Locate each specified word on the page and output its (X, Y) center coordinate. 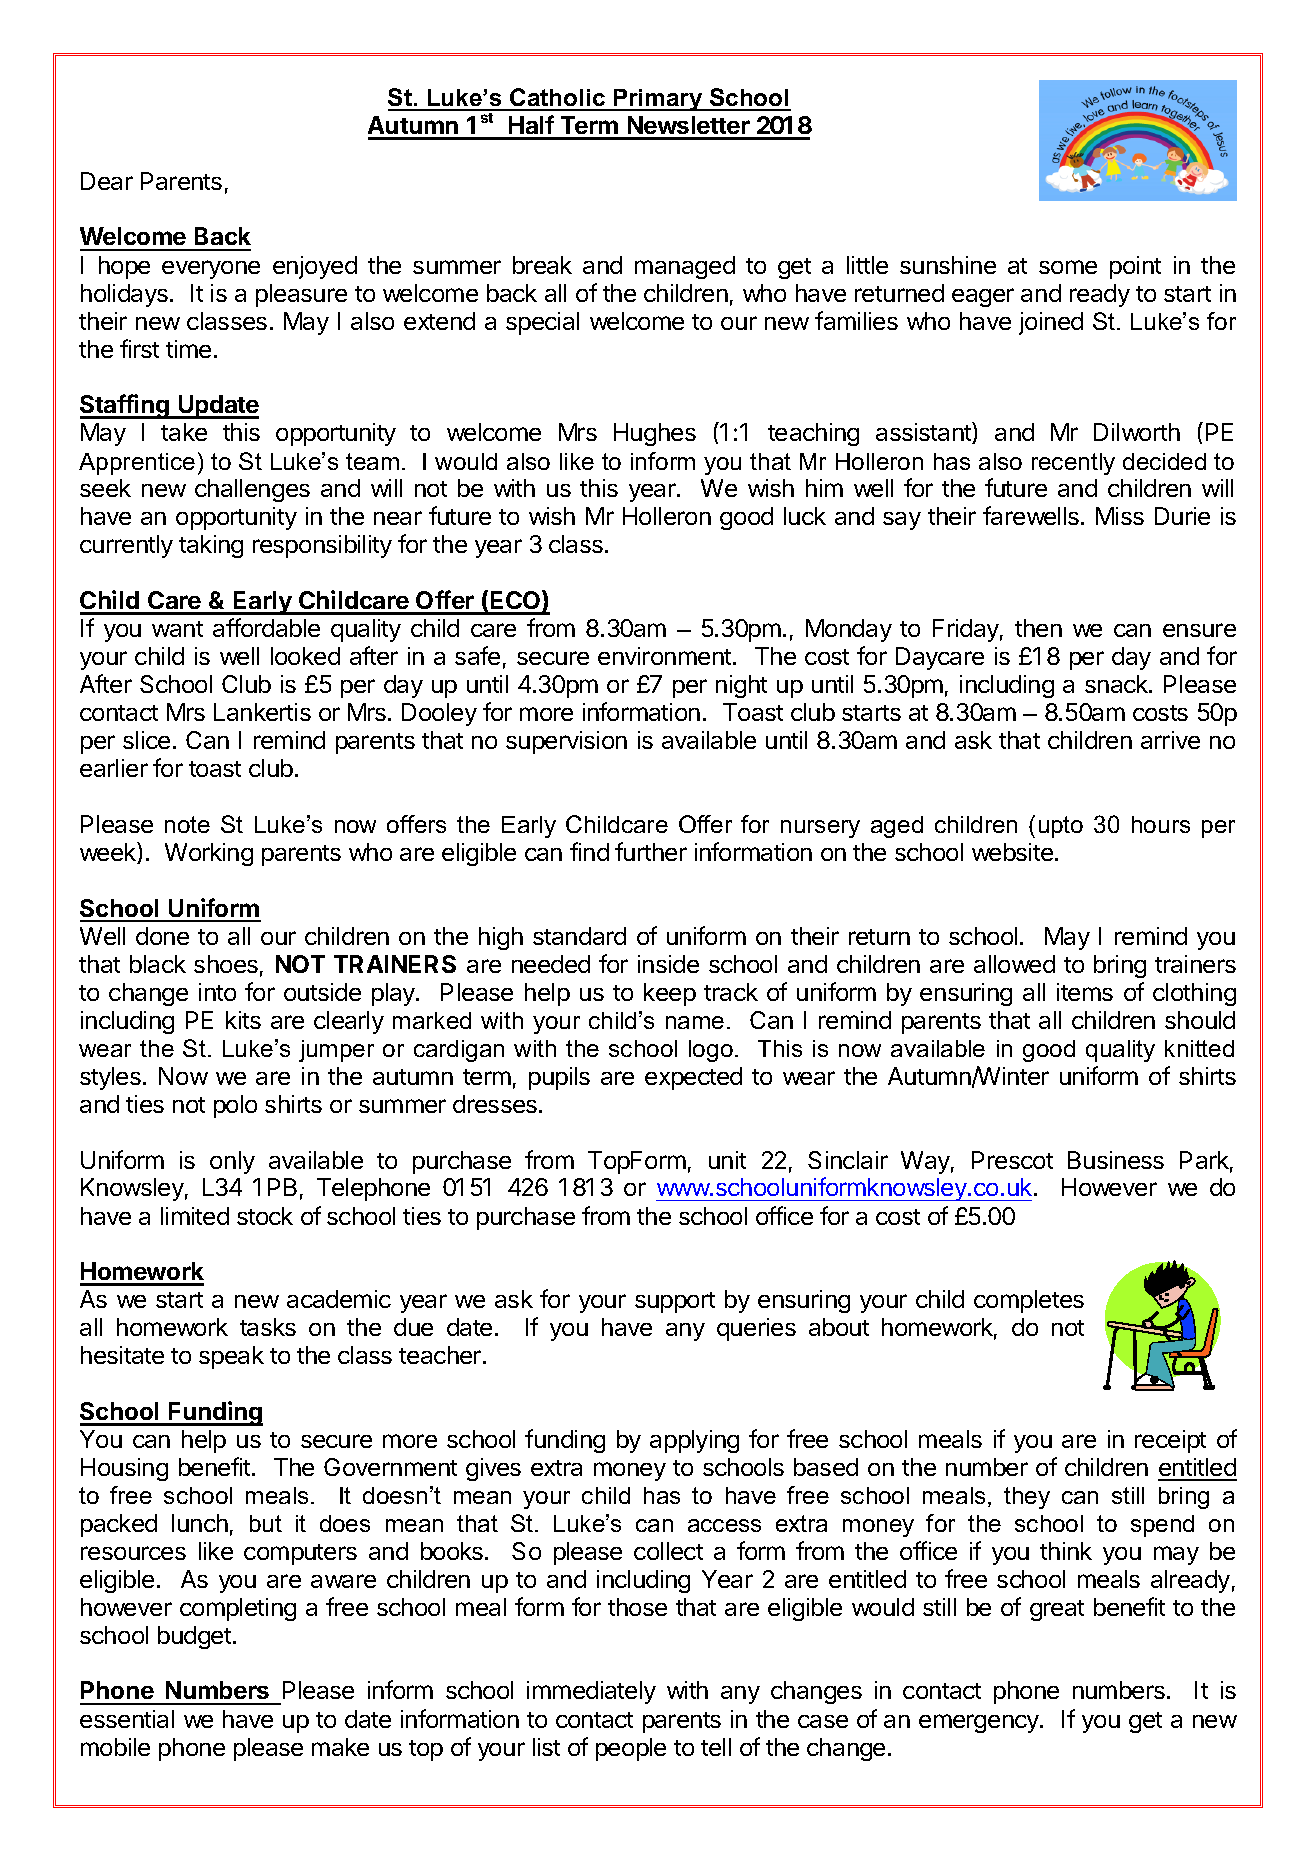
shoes (226, 964)
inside (668, 964)
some (1068, 267)
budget (194, 1637)
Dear (107, 181)
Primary (658, 100)
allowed (1014, 964)
